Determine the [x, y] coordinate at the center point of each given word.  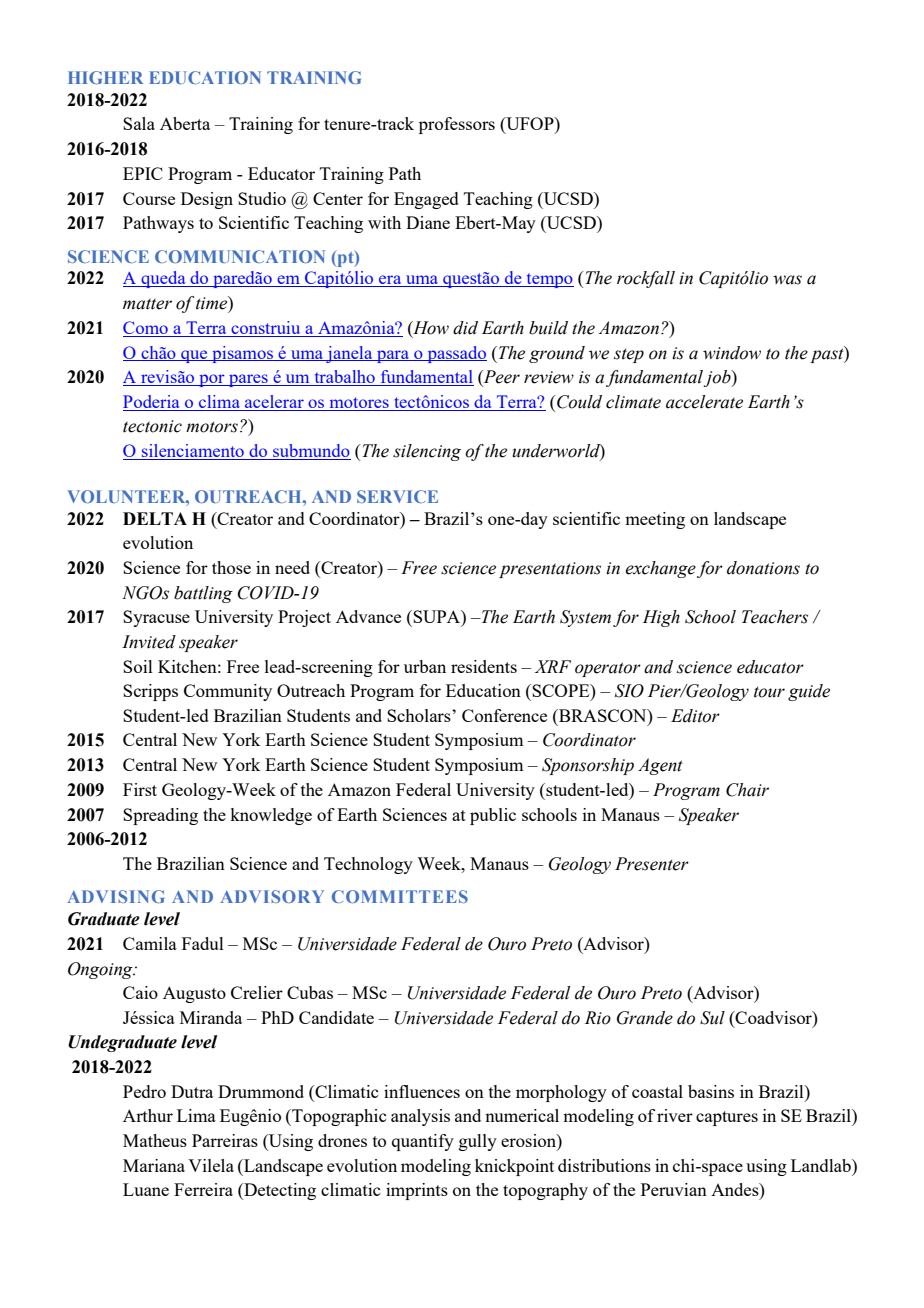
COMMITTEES [400, 896]
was [787, 280]
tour [769, 692]
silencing [427, 452]
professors [457, 125]
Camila [150, 943]
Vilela [211, 1165]
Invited [149, 642]
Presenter [652, 864]
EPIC [143, 173]
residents [484, 666]
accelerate [704, 402]
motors [212, 427]
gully [478, 1142]
